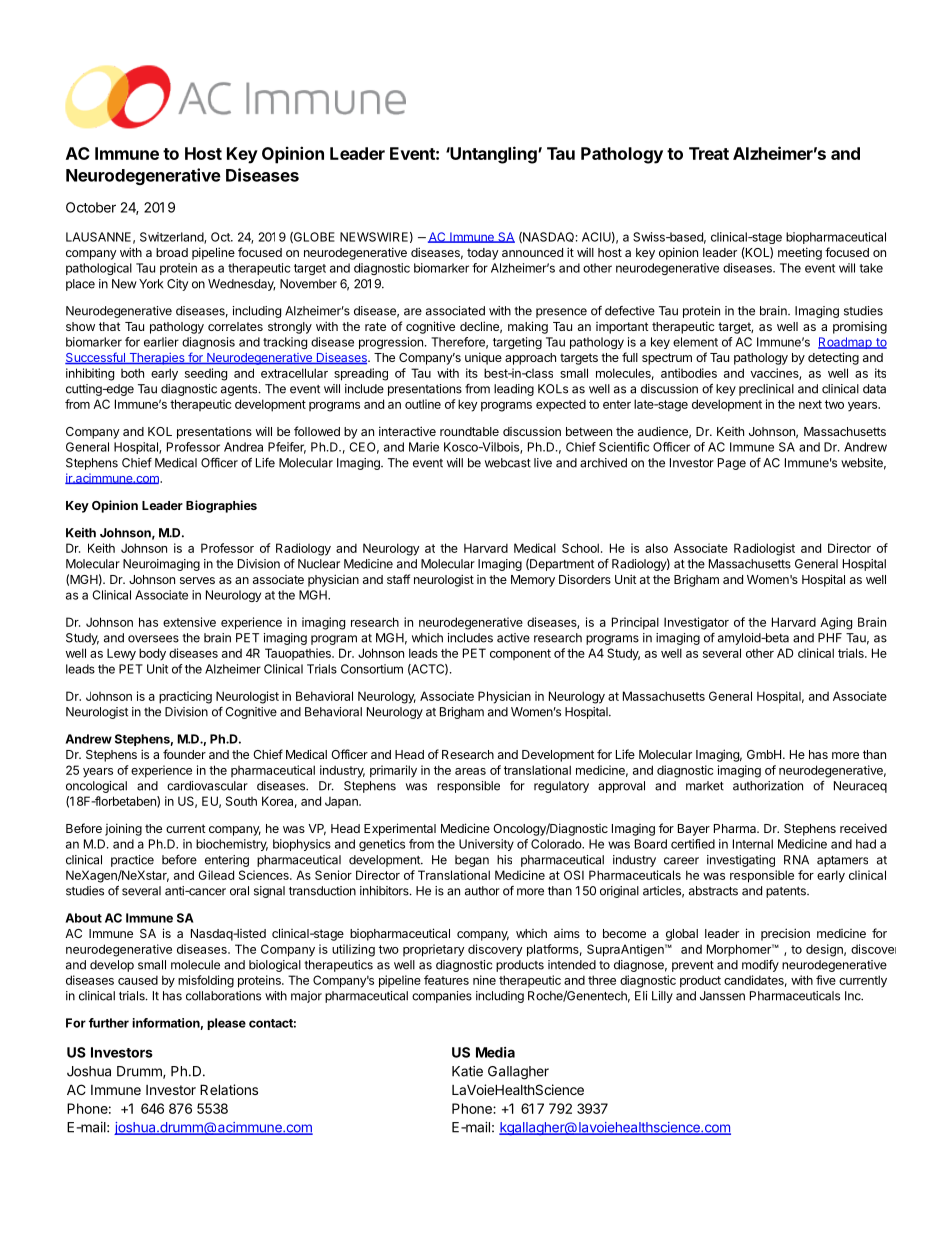 This image has width=952, height=1233. Describe the element at coordinates (520, 654) in the image. I see `component` at that location.
